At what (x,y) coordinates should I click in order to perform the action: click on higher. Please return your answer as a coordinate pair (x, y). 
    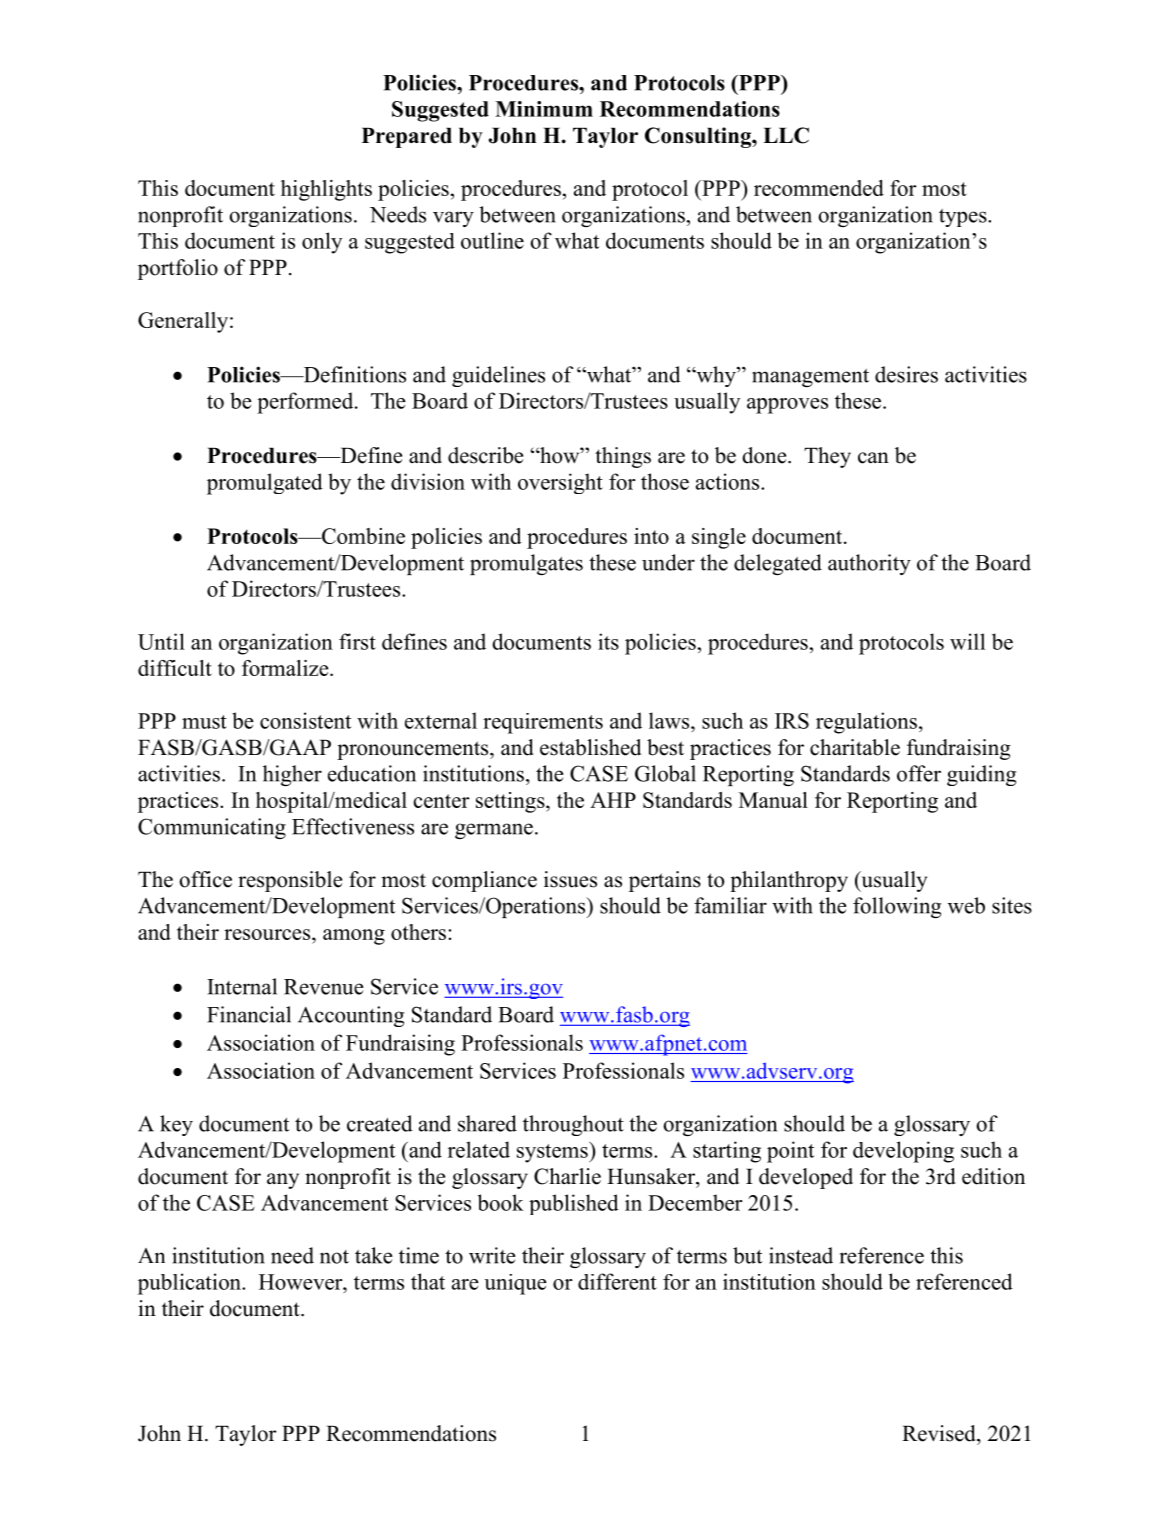
    Looking at the image, I should click on (292, 775).
